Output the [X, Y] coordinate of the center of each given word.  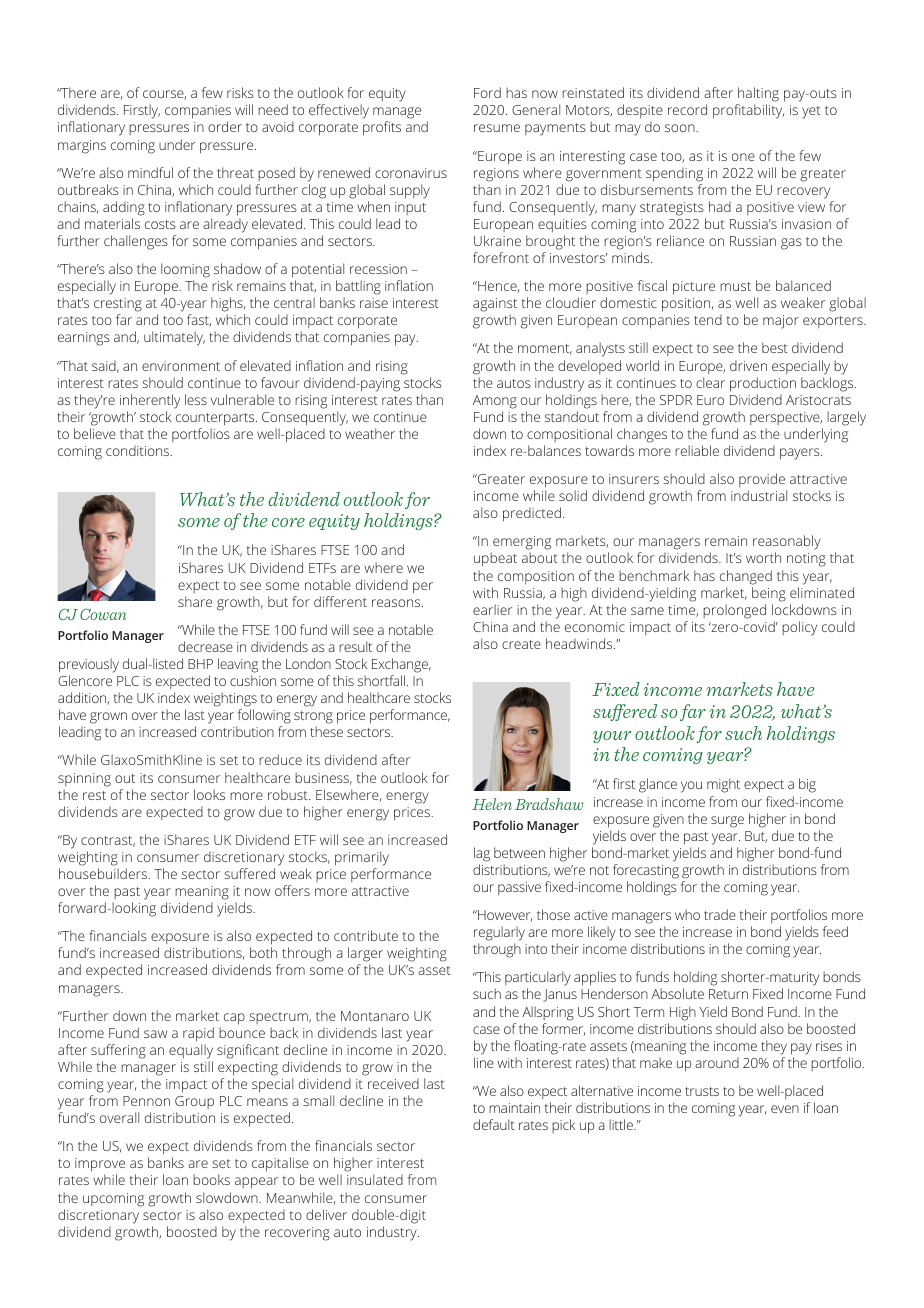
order [225, 126]
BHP [200, 664]
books [211, 1179]
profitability [748, 111]
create [521, 644]
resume [497, 128]
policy [799, 628]
